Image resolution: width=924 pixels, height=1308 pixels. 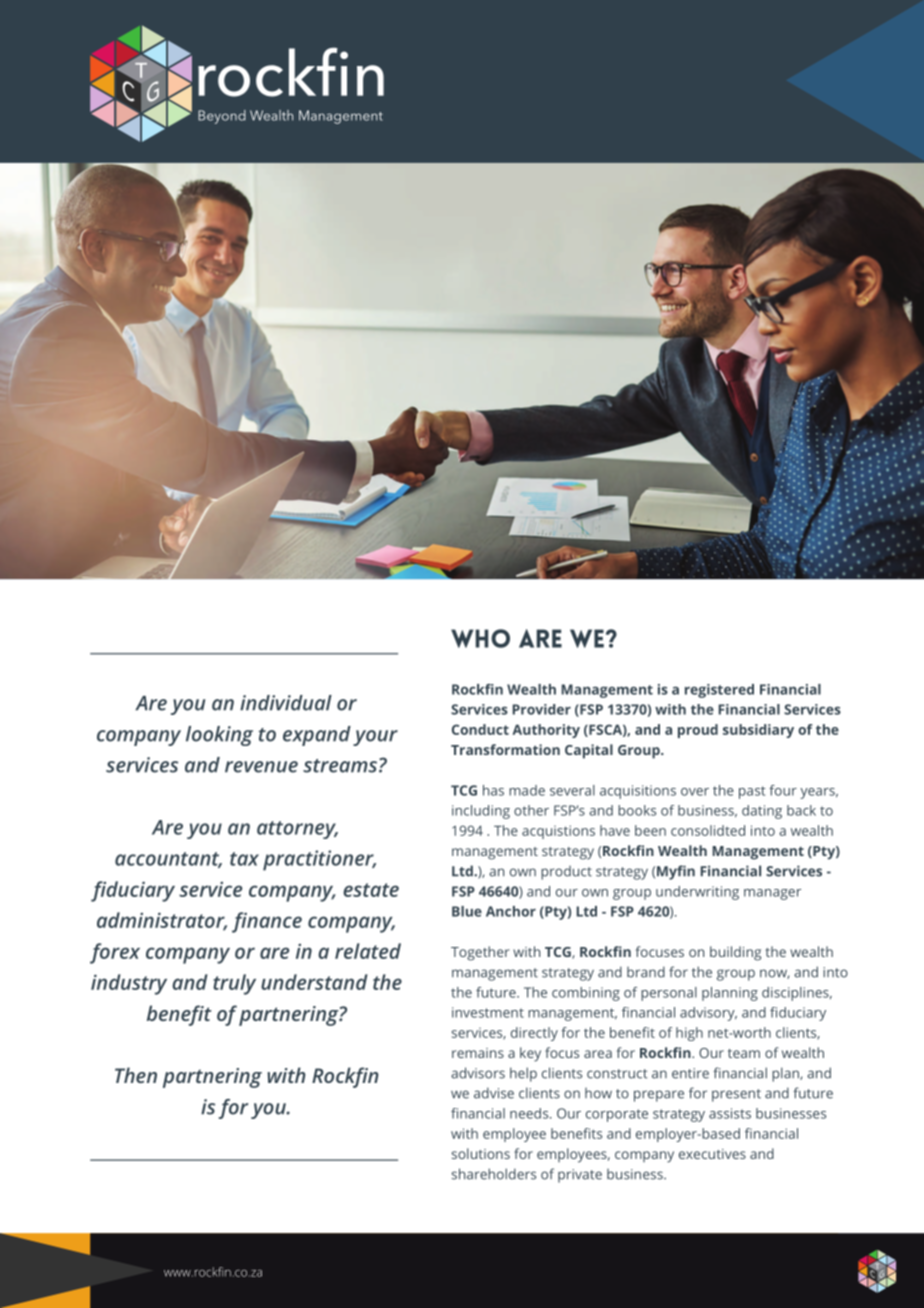 I want to click on remains, so click(x=478, y=1053).
